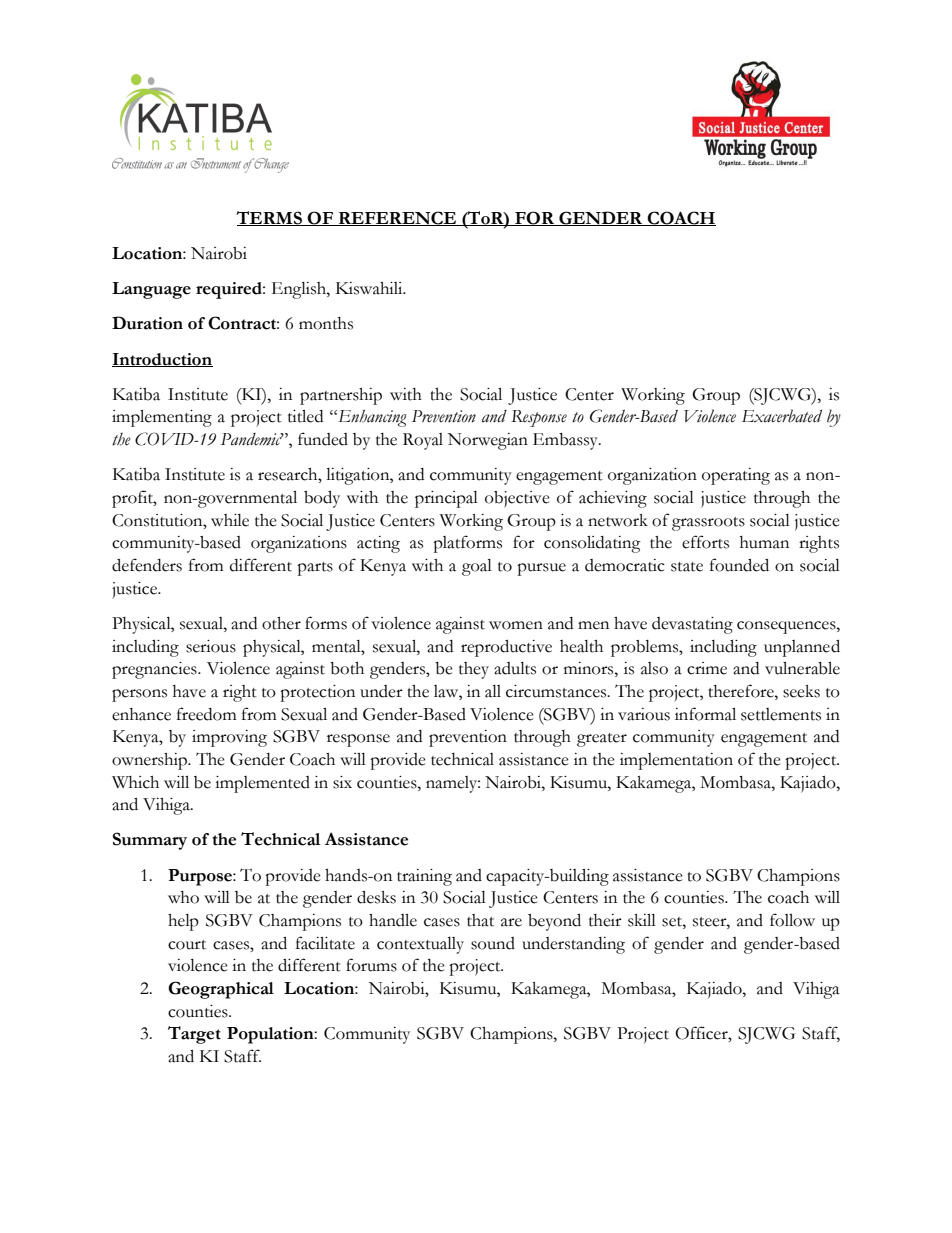 The width and height of the screenshot is (952, 1233). What do you see at coordinates (736, 476) in the screenshot?
I see `operating` at bounding box center [736, 476].
